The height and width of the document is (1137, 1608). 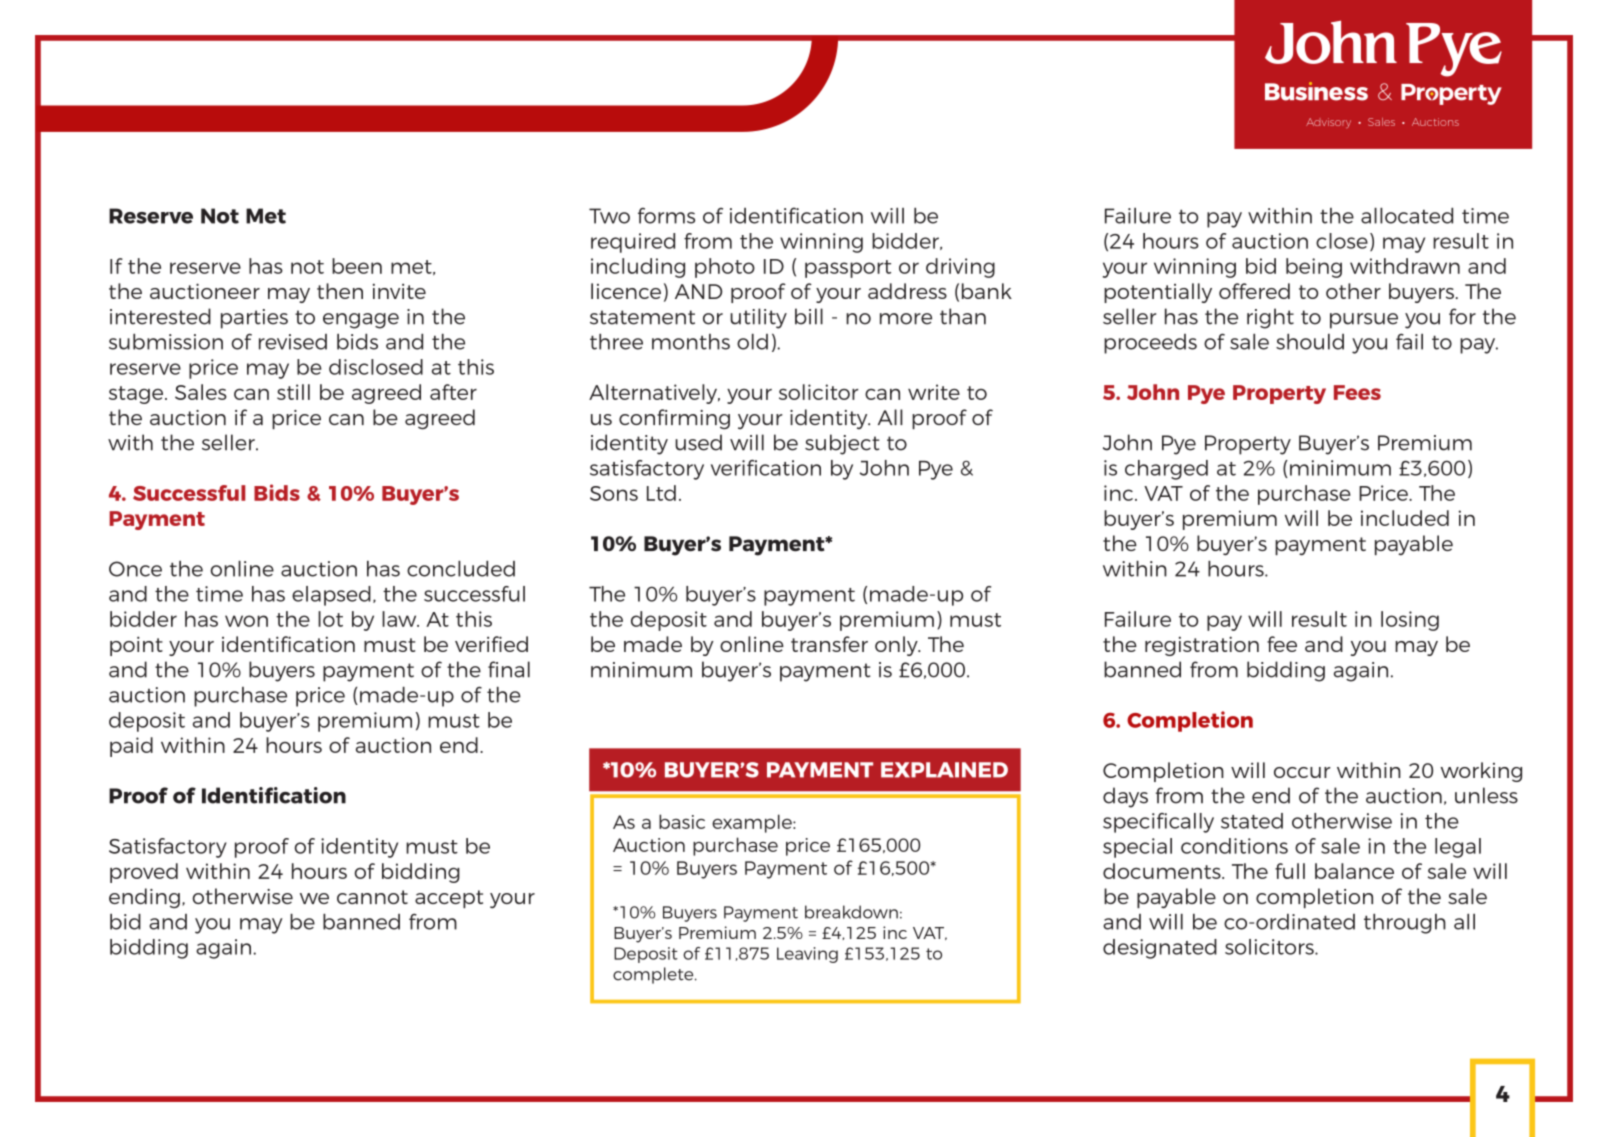 What do you see at coordinates (357, 266) in the document?
I see `been` at bounding box center [357, 266].
